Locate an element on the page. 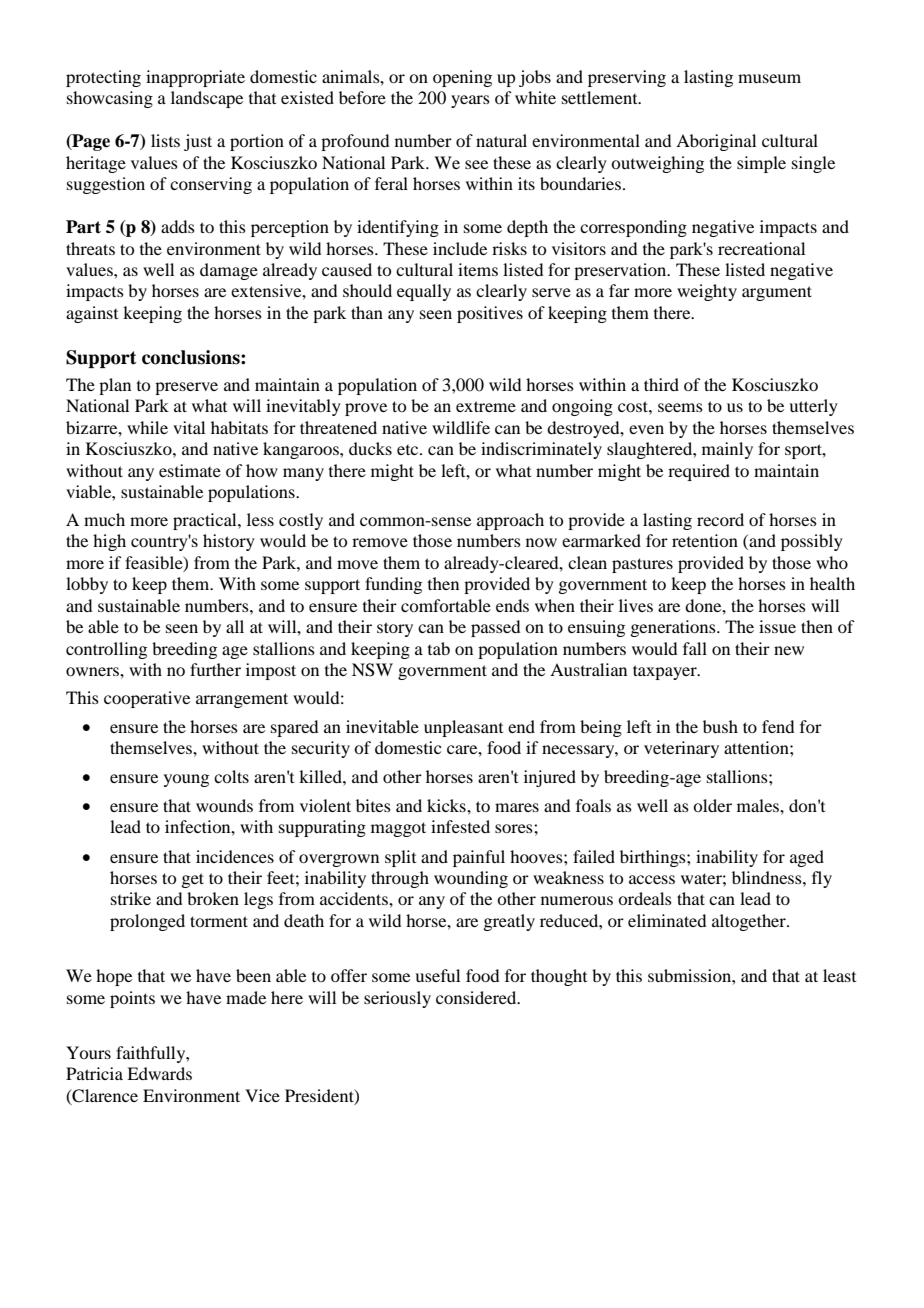  Edwards is located at coordinates (159, 1073).
